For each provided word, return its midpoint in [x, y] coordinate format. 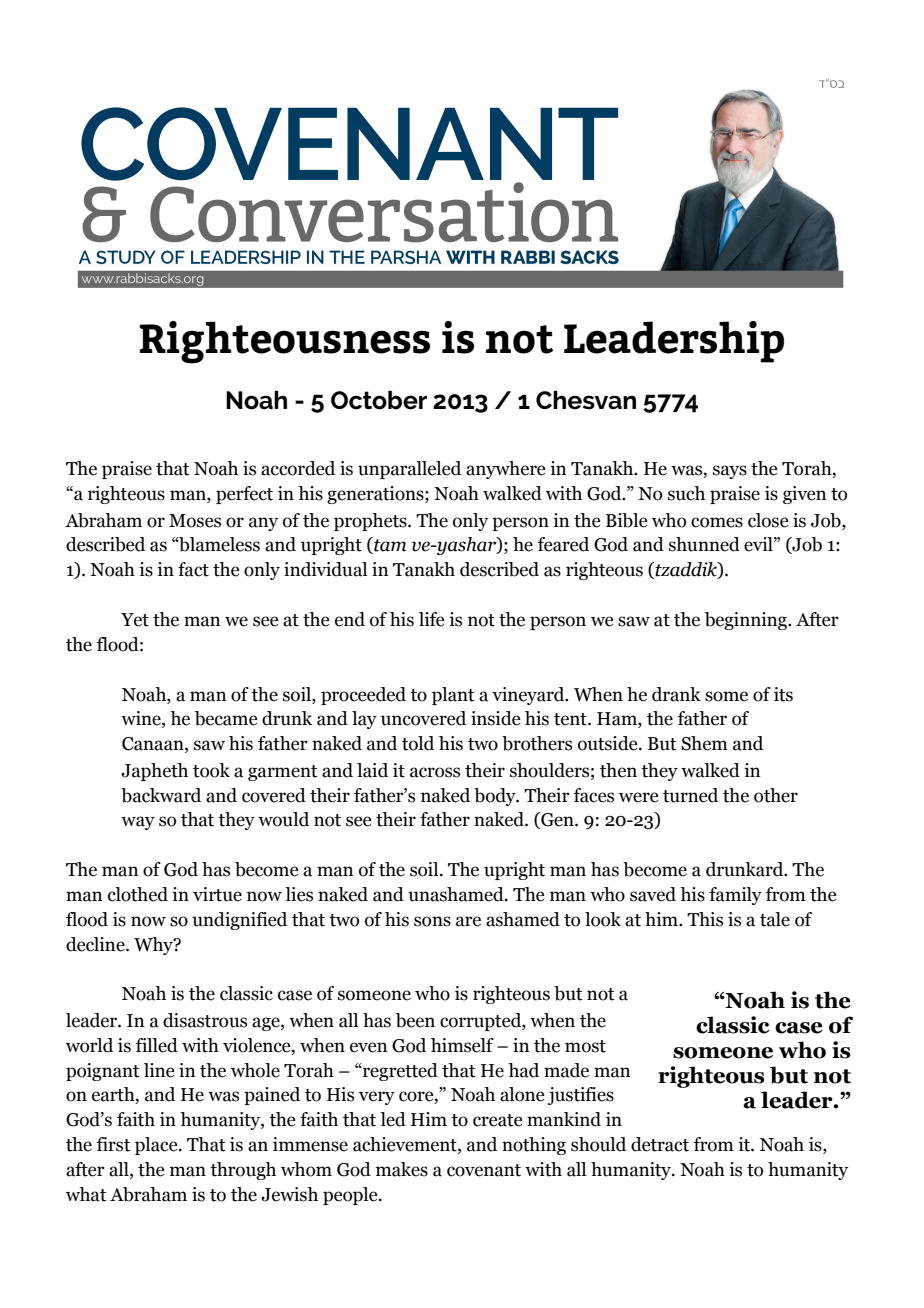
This [705, 919]
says [730, 472]
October [379, 400]
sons [432, 921]
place [157, 1146]
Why [154, 946]
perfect [244, 495]
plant [453, 696]
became [226, 718]
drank [676, 694]
